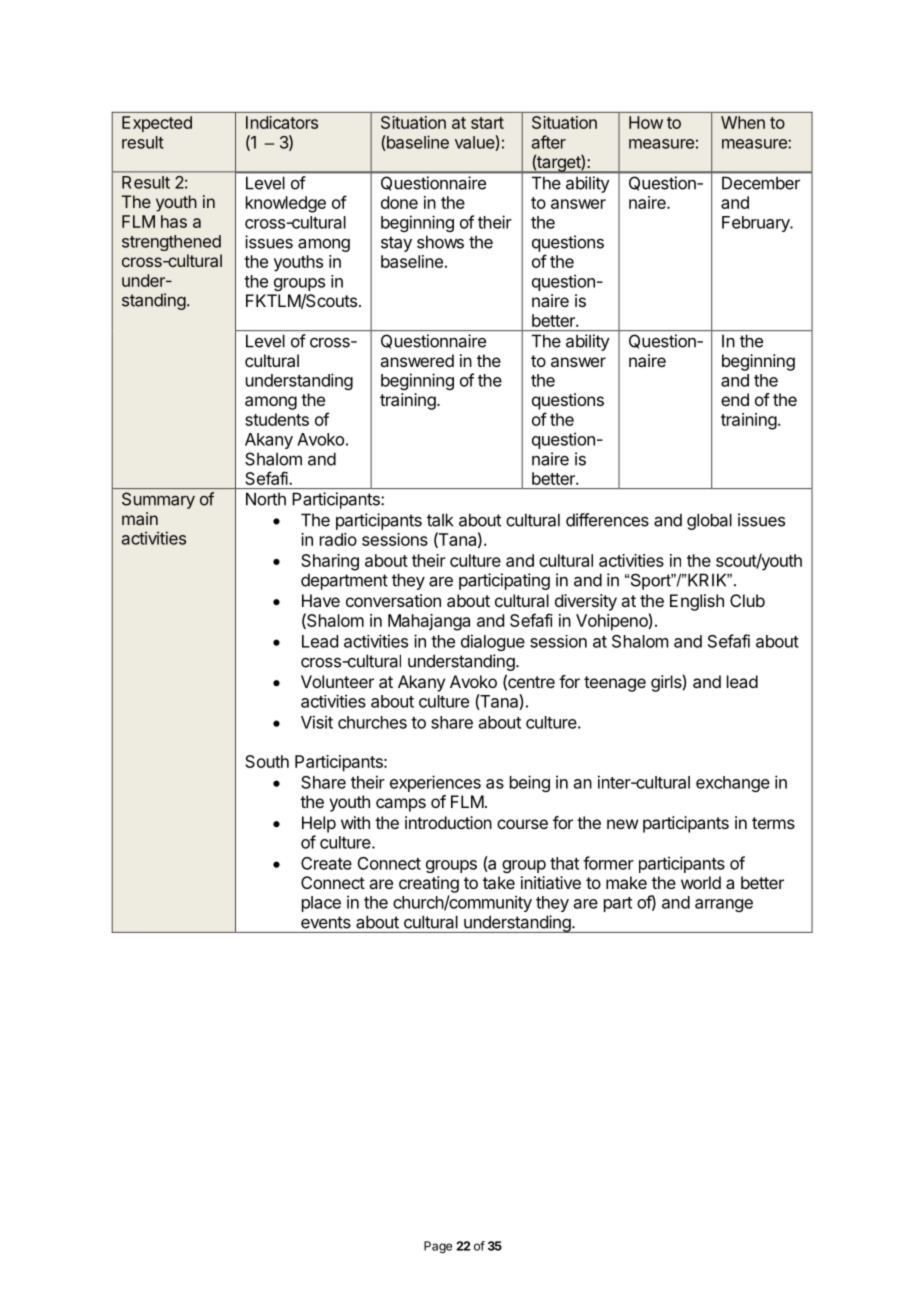 The image size is (924, 1308). What do you see at coordinates (701, 882) in the screenshot?
I see `world` at bounding box center [701, 882].
